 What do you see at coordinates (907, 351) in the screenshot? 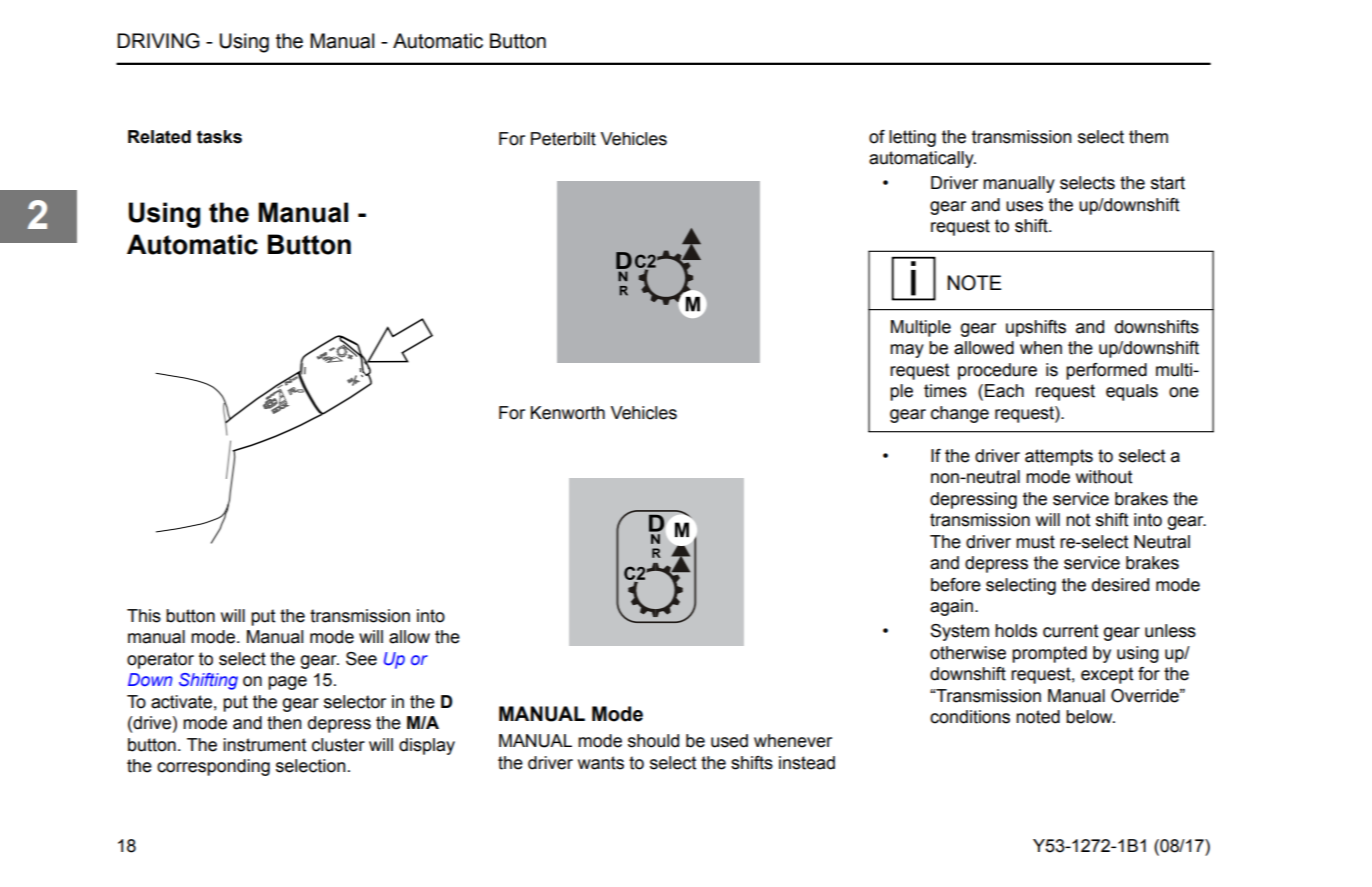
I see `may` at bounding box center [907, 351].
